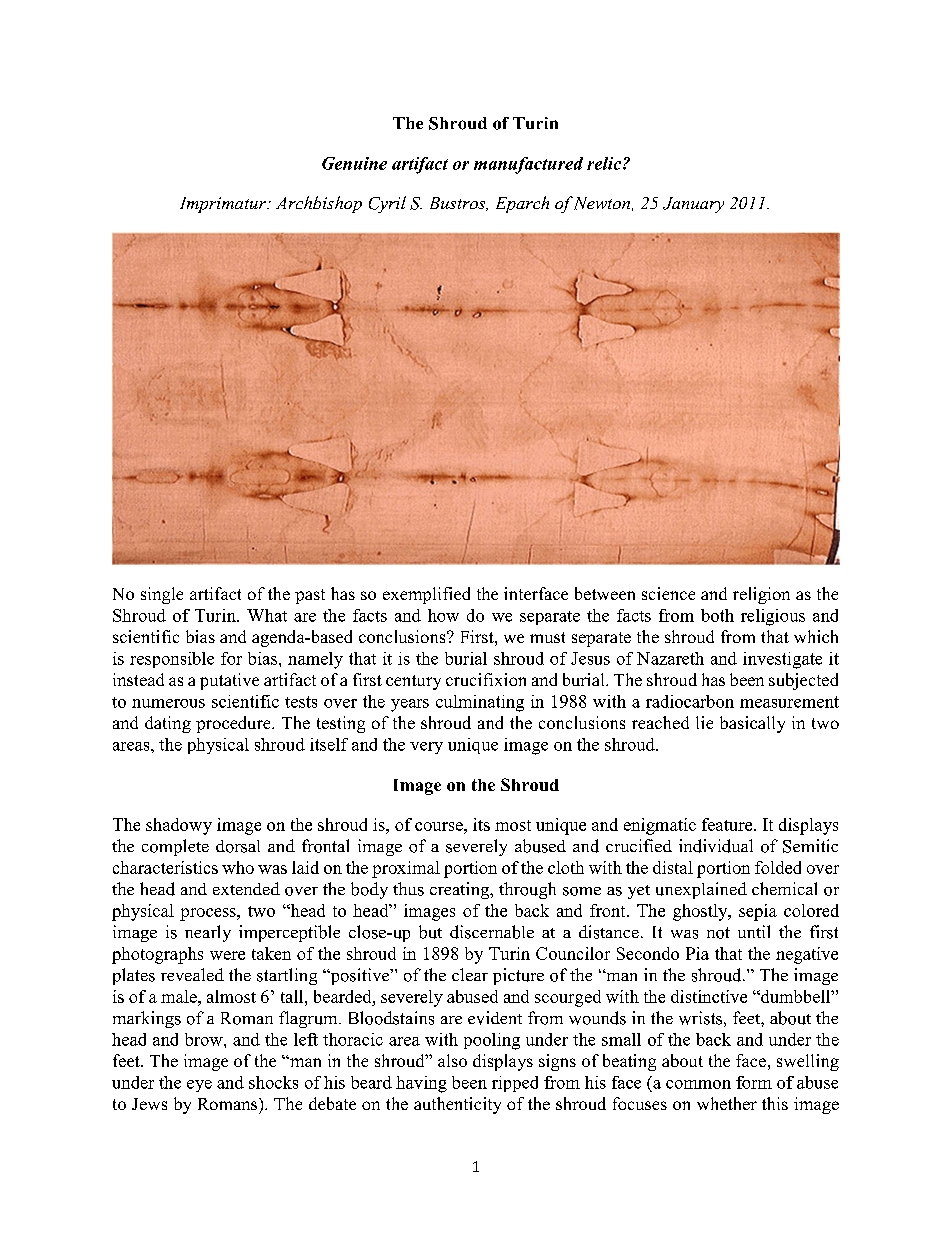 This page has height=1233, width=952. I want to click on manufactured, so click(528, 165).
